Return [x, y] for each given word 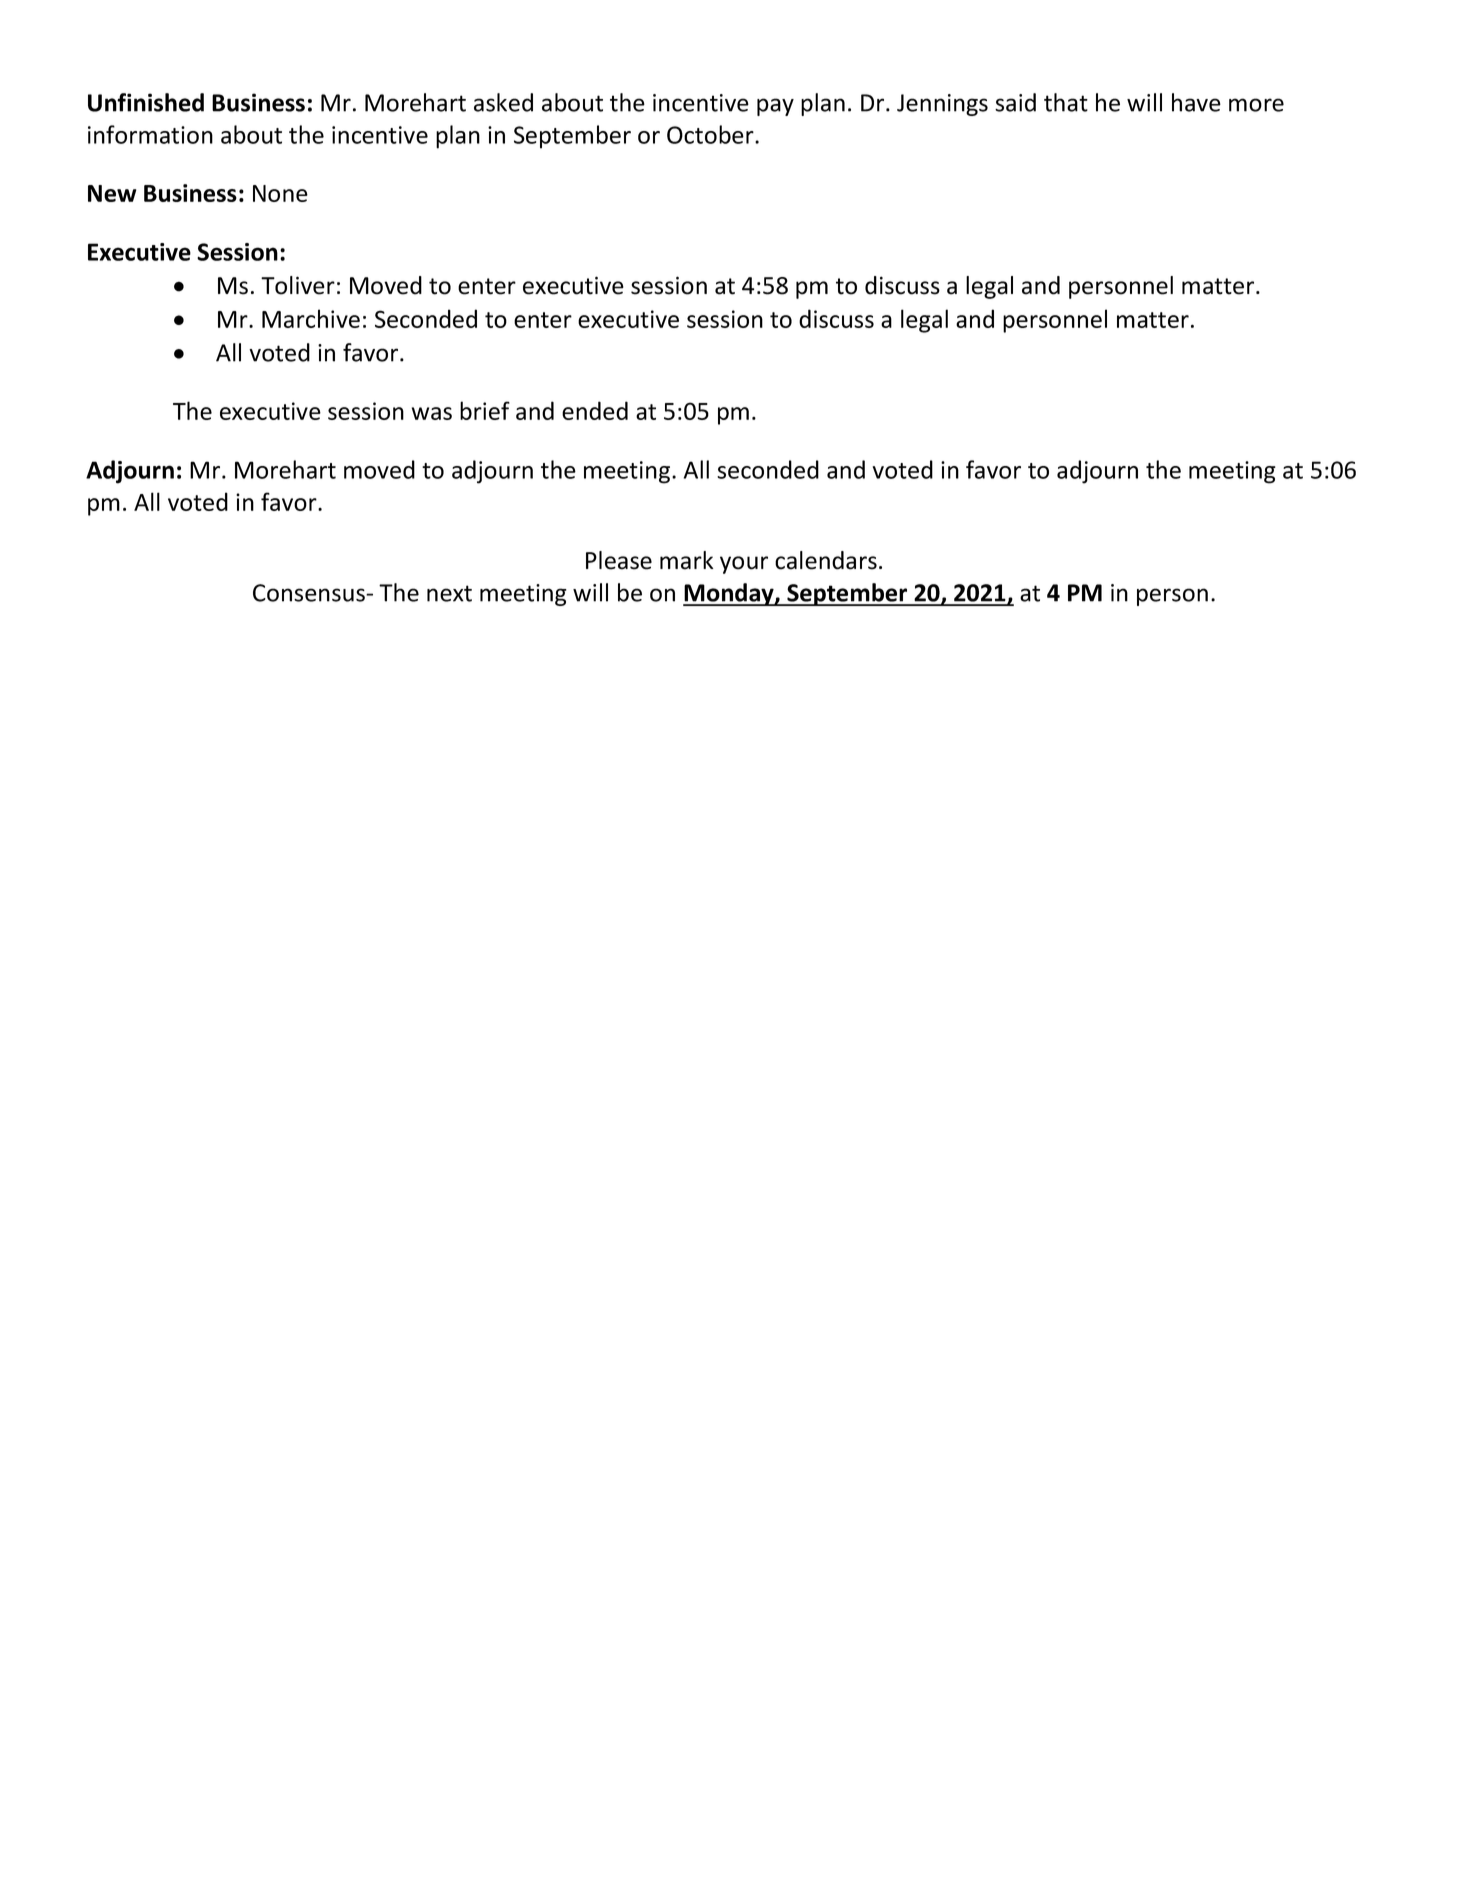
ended [595, 410]
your [744, 565]
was [432, 413]
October [711, 134]
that [1066, 102]
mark [686, 560]
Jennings [942, 105]
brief [485, 410]
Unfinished [146, 102]
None [280, 193]
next [449, 593]
